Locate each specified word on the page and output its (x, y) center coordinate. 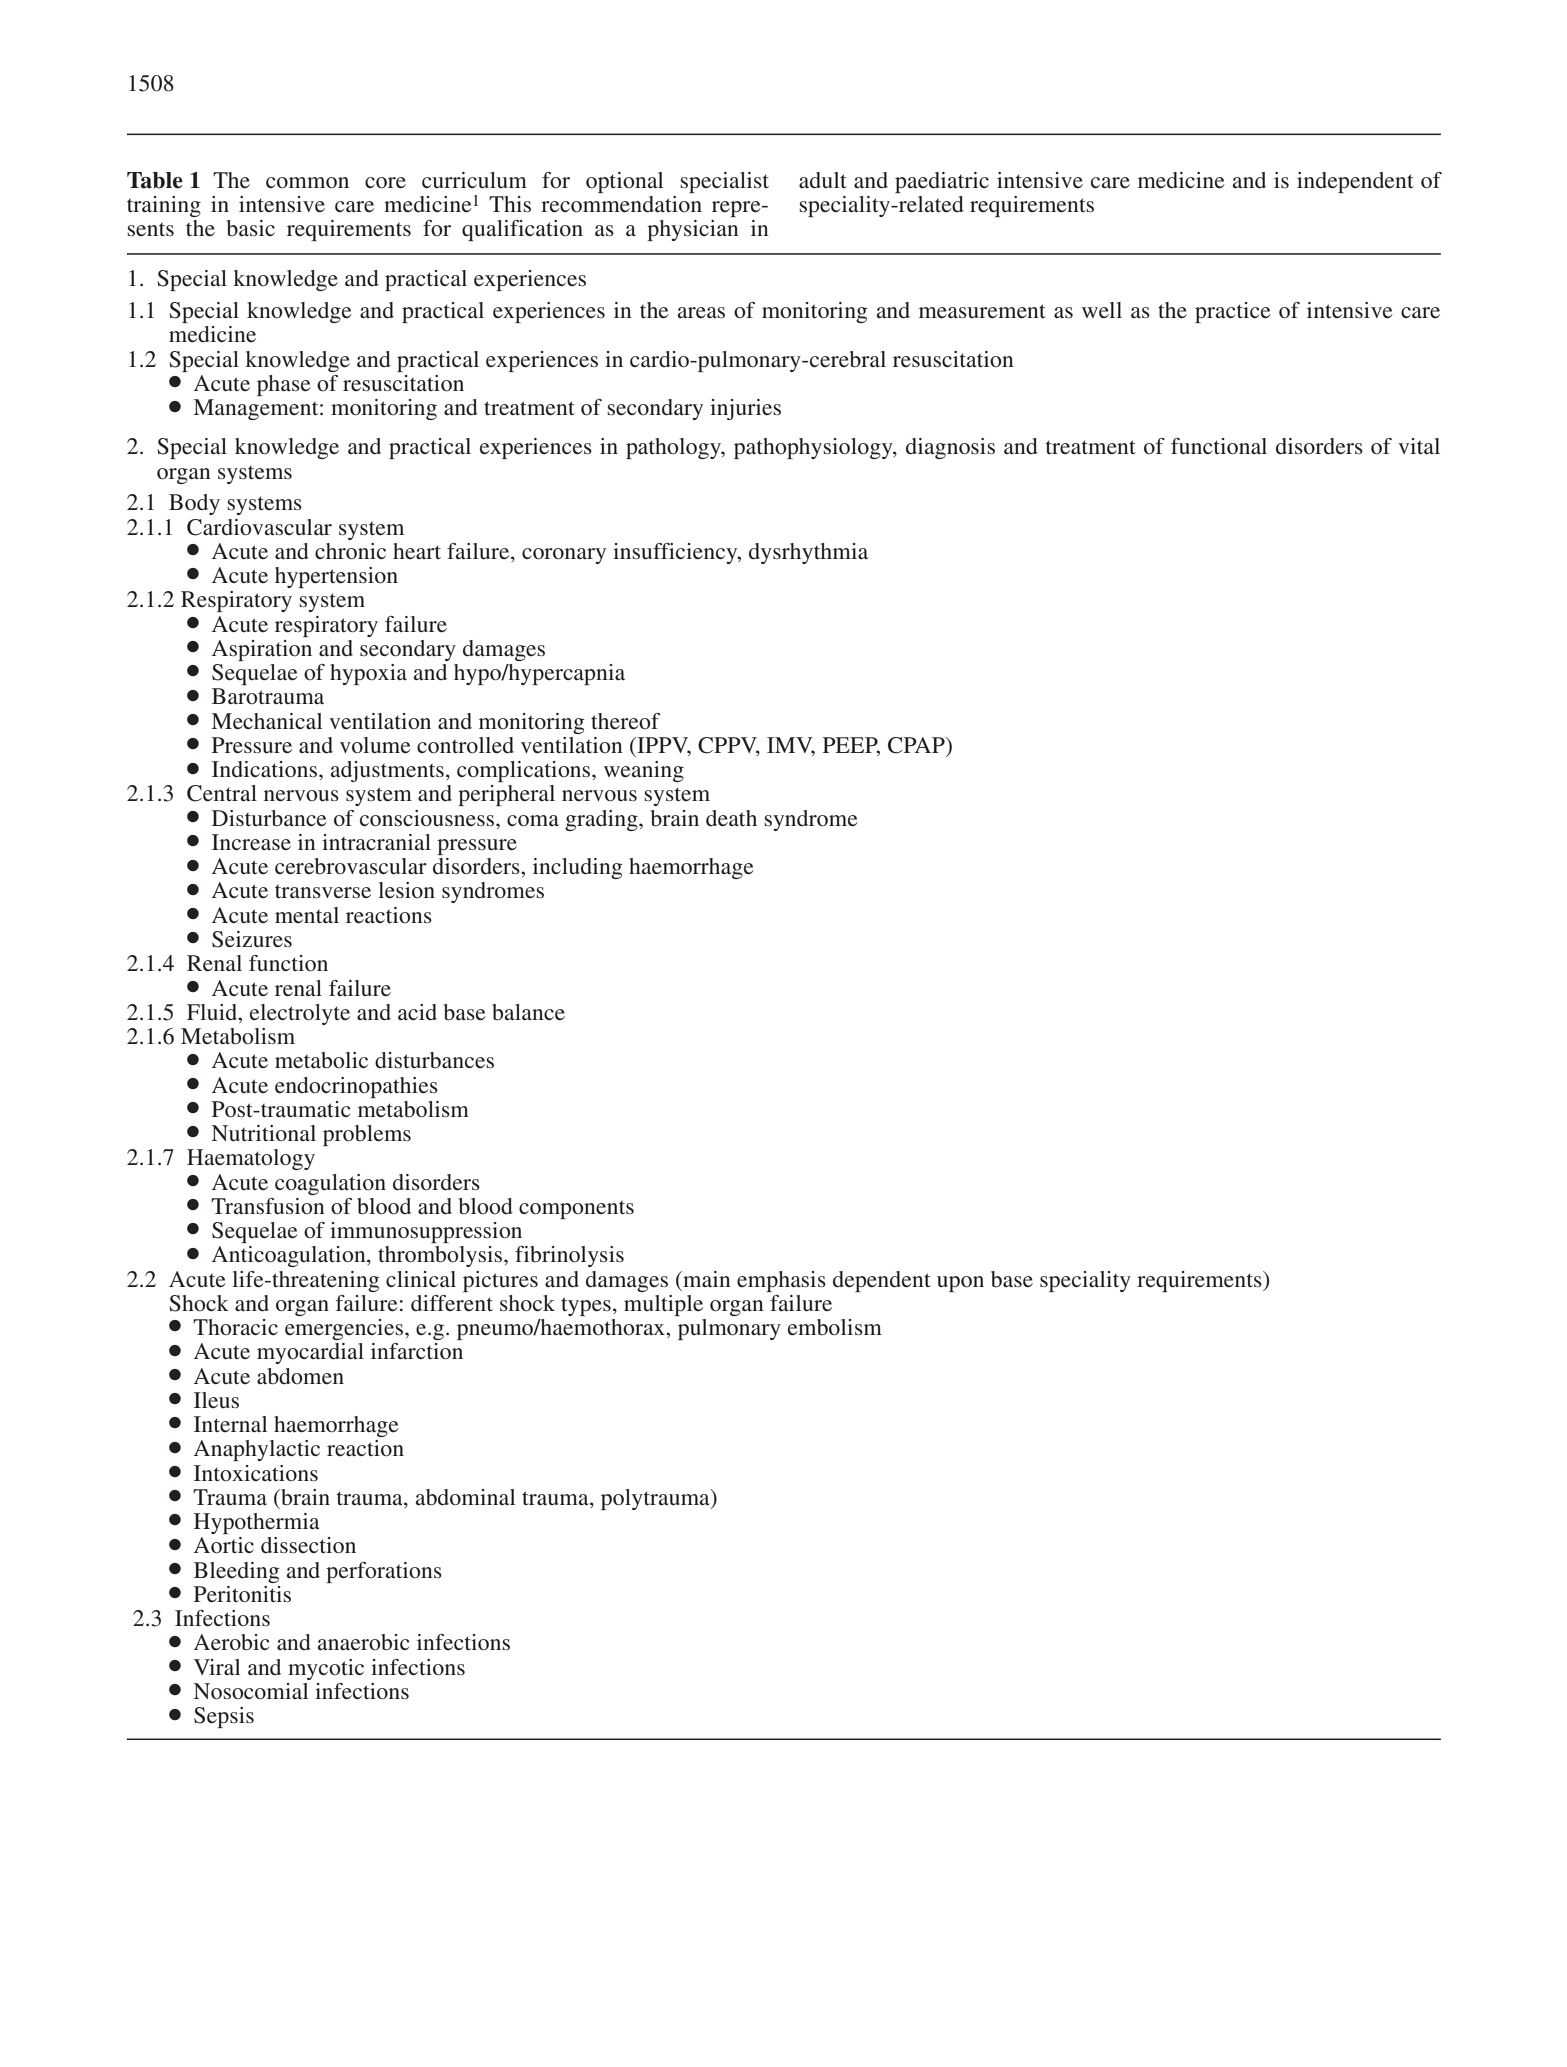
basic (251, 228)
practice (1233, 312)
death (731, 818)
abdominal (465, 1497)
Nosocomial (250, 1691)
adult (823, 180)
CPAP (917, 745)
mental (307, 915)
